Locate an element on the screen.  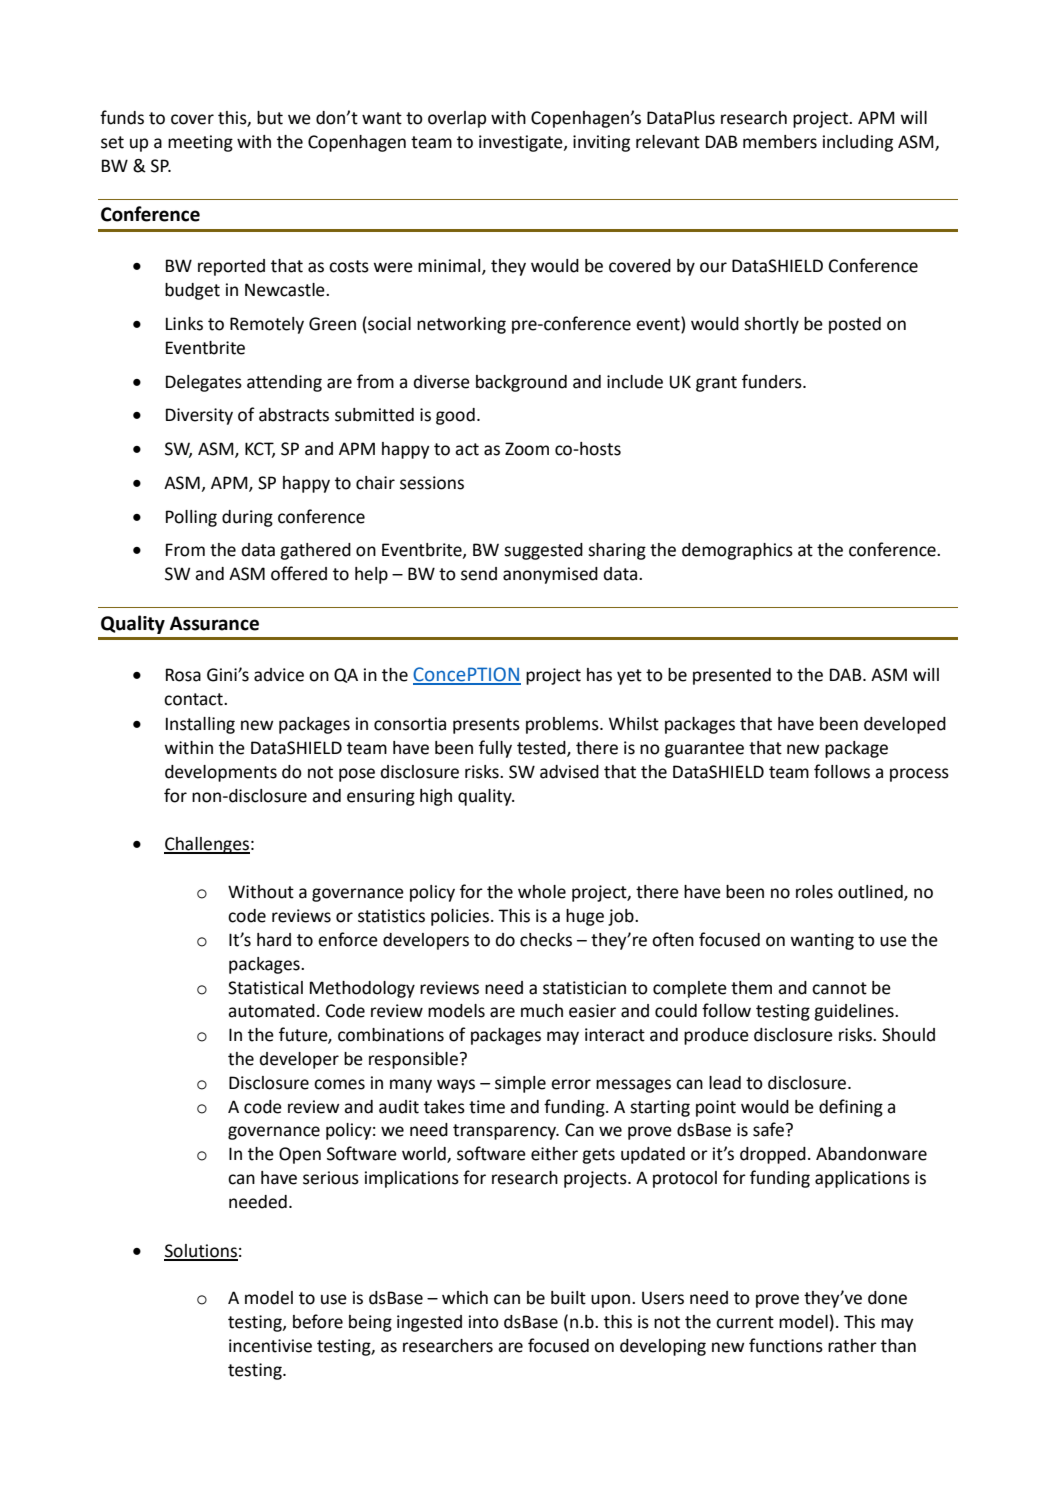
investigate is located at coordinates (522, 143).
